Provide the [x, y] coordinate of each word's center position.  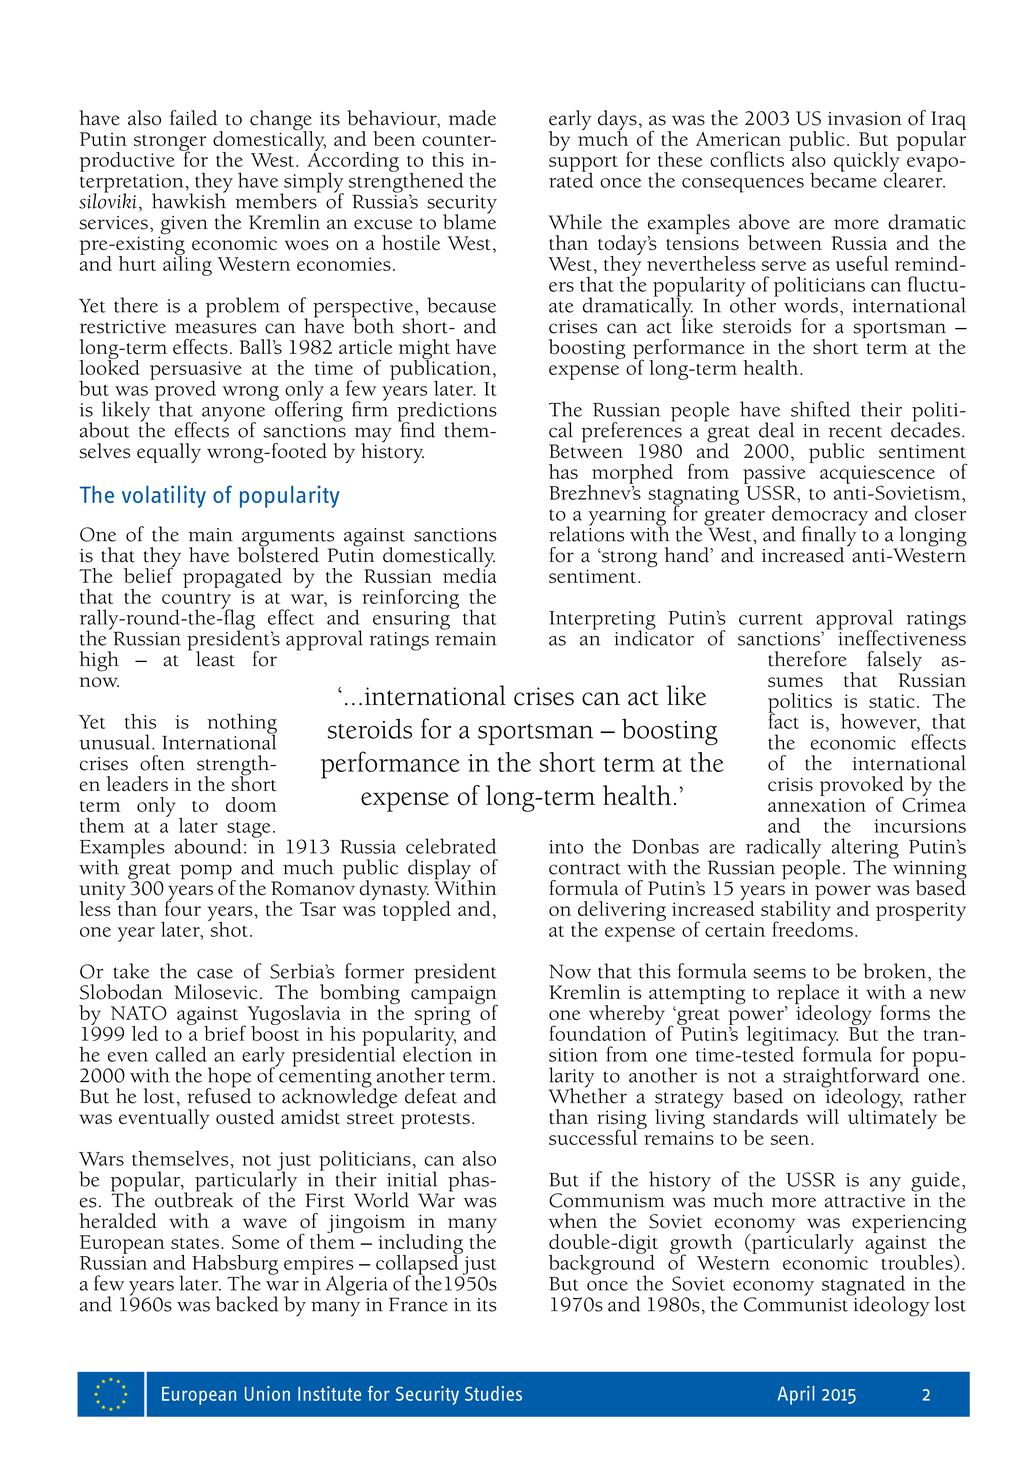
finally [830, 537]
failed [193, 118]
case [215, 973]
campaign [454, 995]
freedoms [812, 928]
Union [267, 1393]
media [469, 574]
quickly [868, 161]
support [583, 165]
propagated [232, 578]
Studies [493, 1393]
